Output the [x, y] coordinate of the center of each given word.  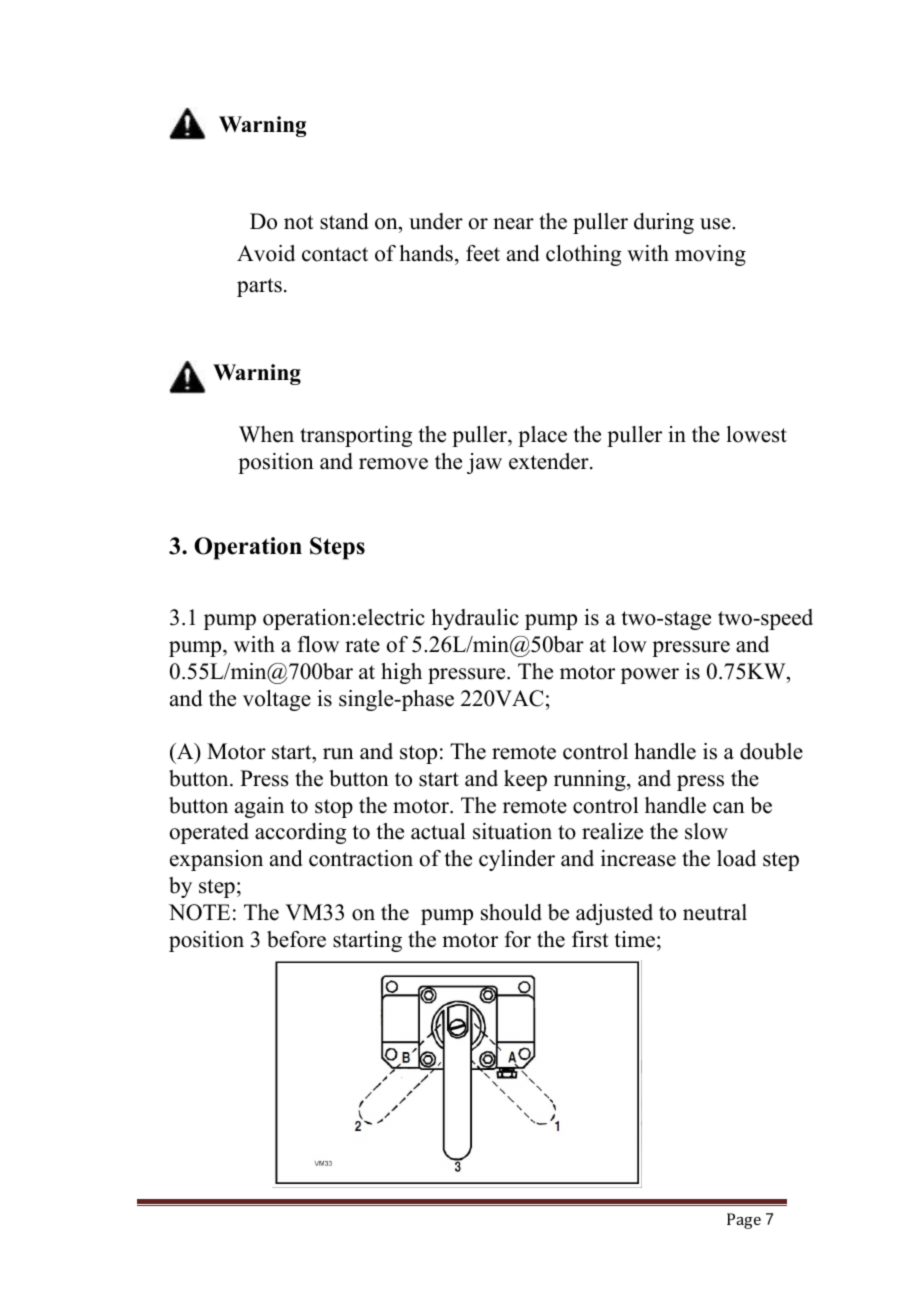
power [650, 676]
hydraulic [475, 619]
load [736, 858]
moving [710, 255]
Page [744, 1221]
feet [483, 253]
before [296, 939]
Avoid [266, 253]
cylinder [517, 860]
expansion [216, 860]
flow [318, 644]
